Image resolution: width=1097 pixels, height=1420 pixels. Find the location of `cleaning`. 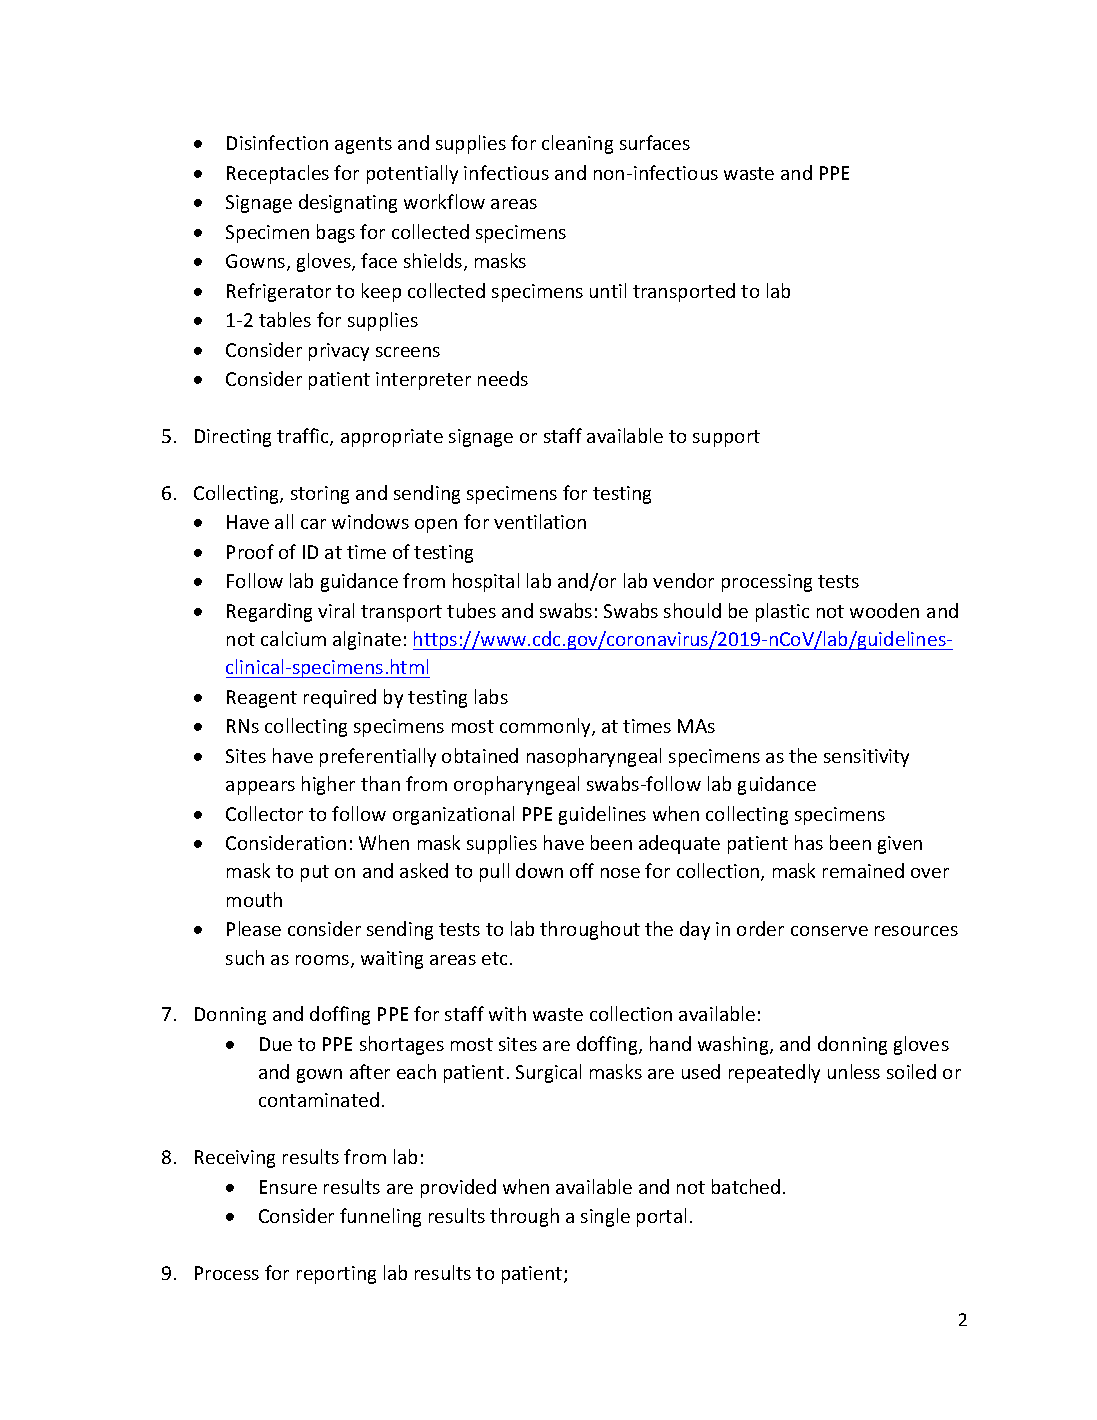

cleaning is located at coordinates (577, 144).
